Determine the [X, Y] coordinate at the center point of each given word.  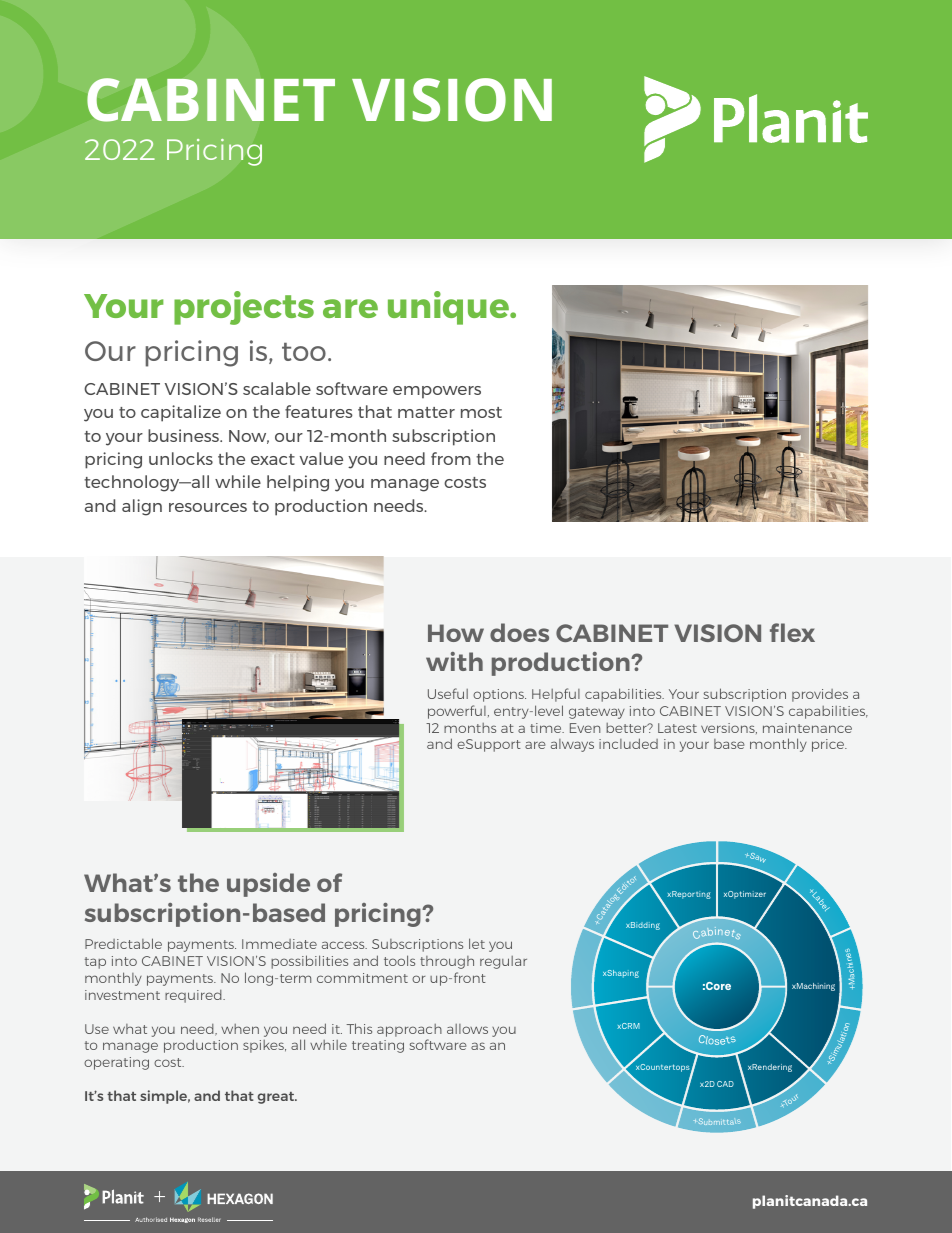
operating [116, 1063]
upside [268, 885]
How [456, 633]
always [572, 745]
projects [244, 308]
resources [208, 507]
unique [450, 308]
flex [792, 632]
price [829, 745]
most [481, 412]
